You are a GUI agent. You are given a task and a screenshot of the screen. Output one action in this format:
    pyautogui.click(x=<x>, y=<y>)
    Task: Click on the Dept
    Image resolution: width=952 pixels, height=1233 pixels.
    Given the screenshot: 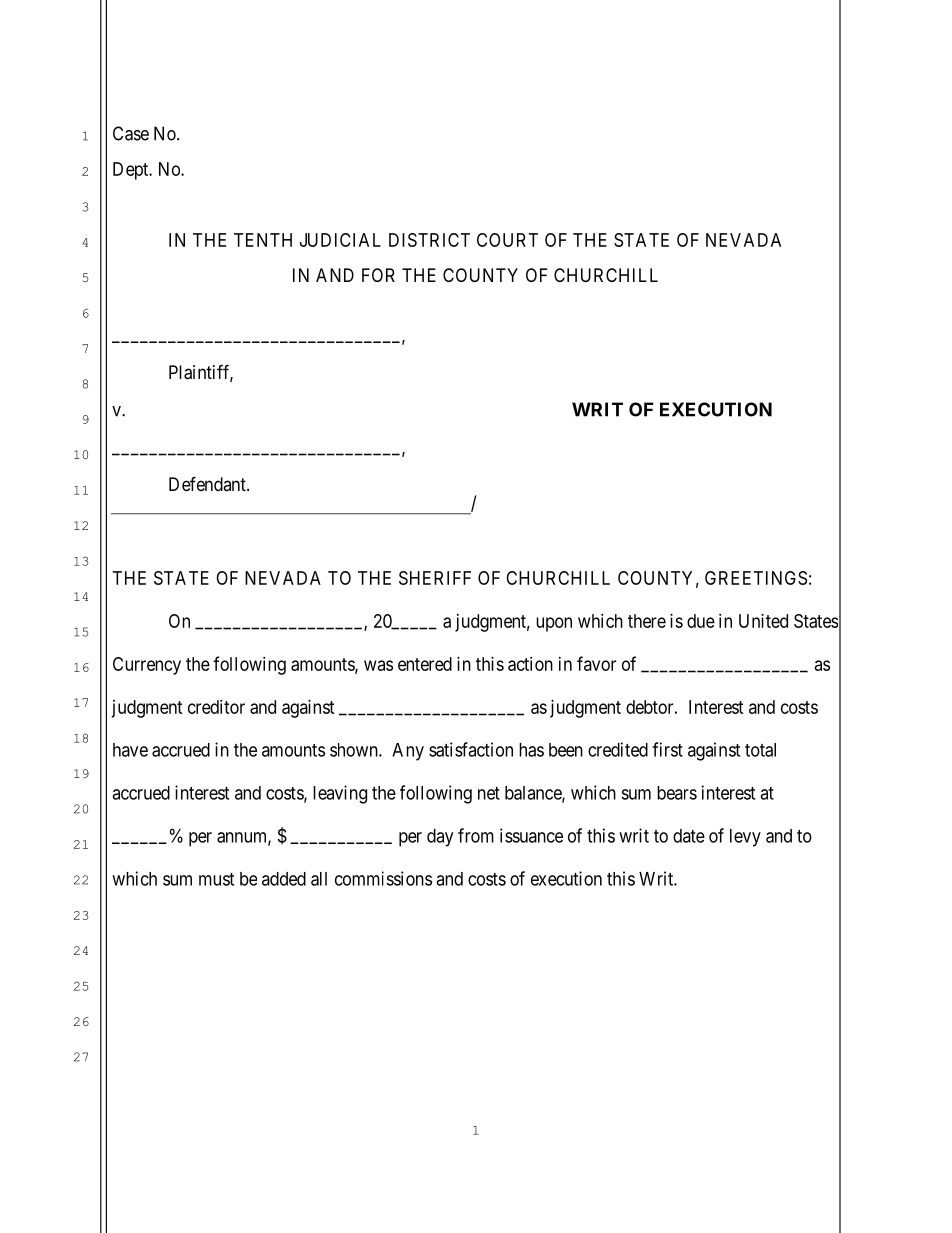 What is the action you would take?
    pyautogui.click(x=132, y=171)
